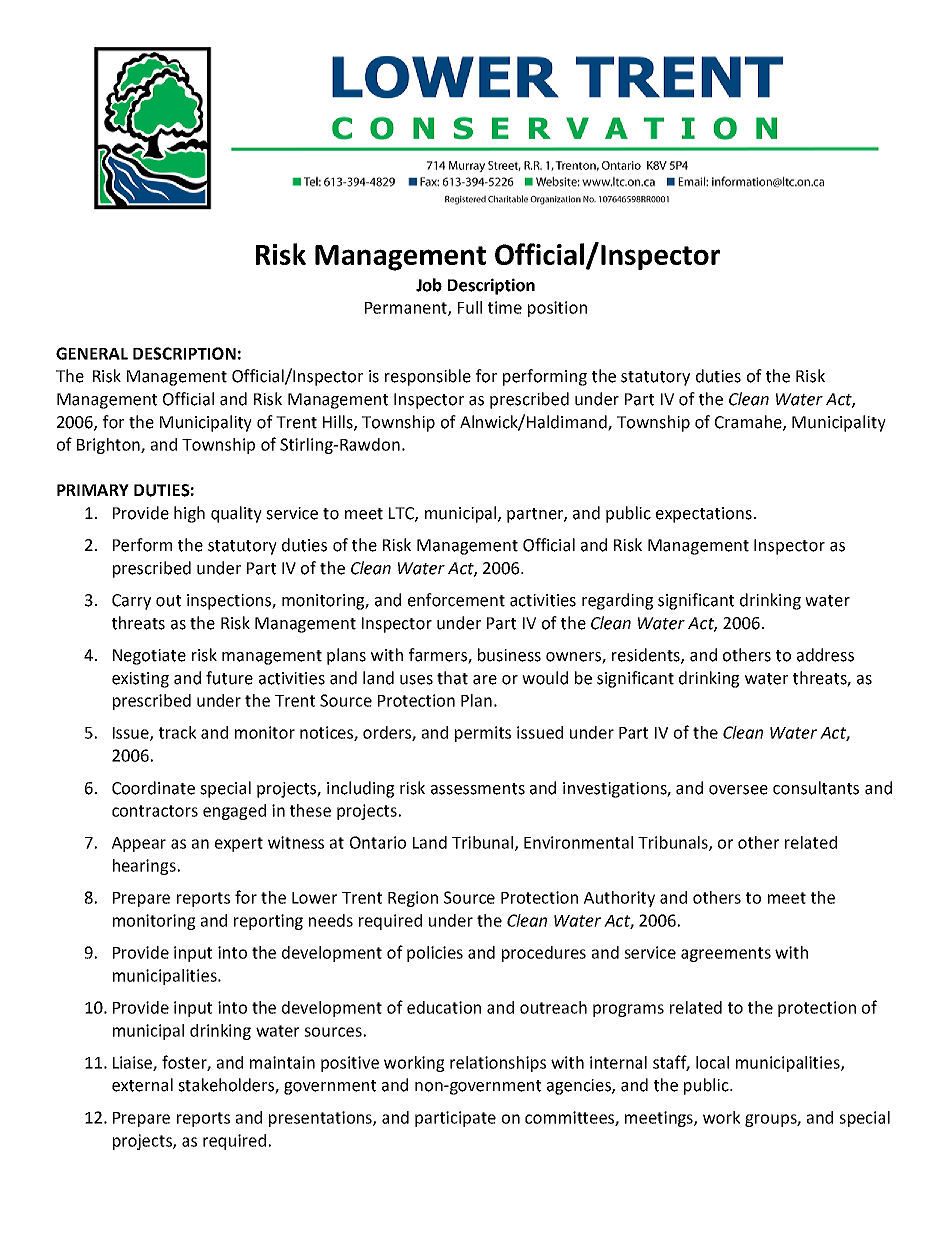 The image size is (952, 1233). What do you see at coordinates (413, 899) in the screenshot?
I see `Region` at bounding box center [413, 899].
